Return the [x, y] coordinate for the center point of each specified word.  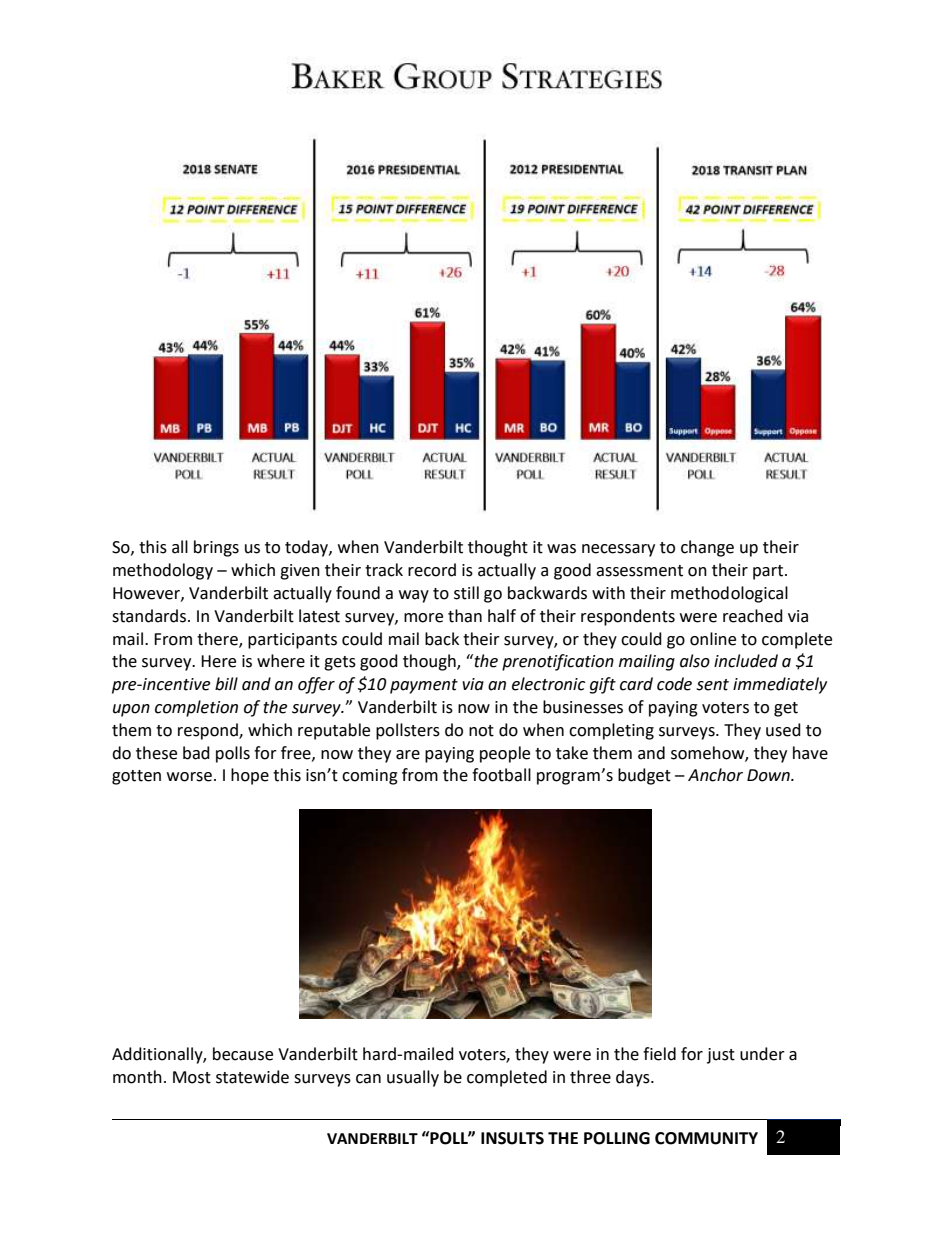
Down [769, 775]
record [432, 570]
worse [189, 777]
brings [216, 548]
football [501, 775]
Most [192, 1077]
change [707, 548]
